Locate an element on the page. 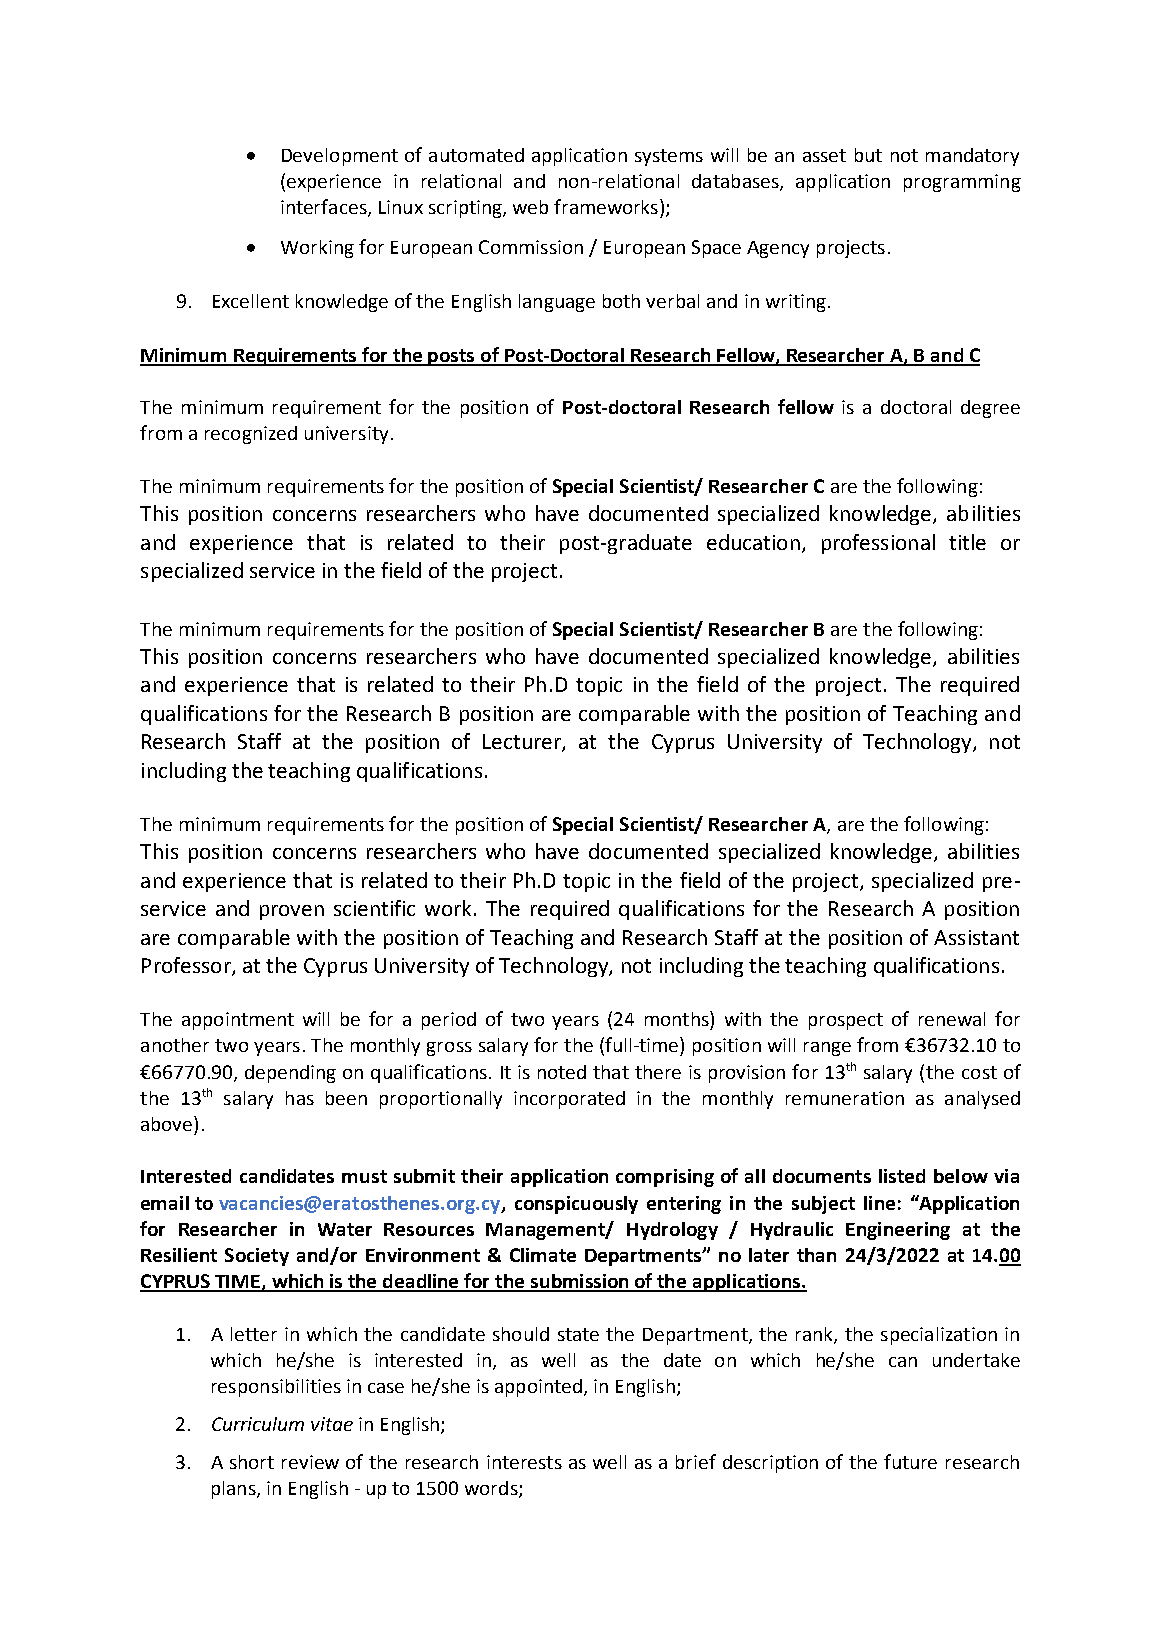  proven is located at coordinates (292, 912).
